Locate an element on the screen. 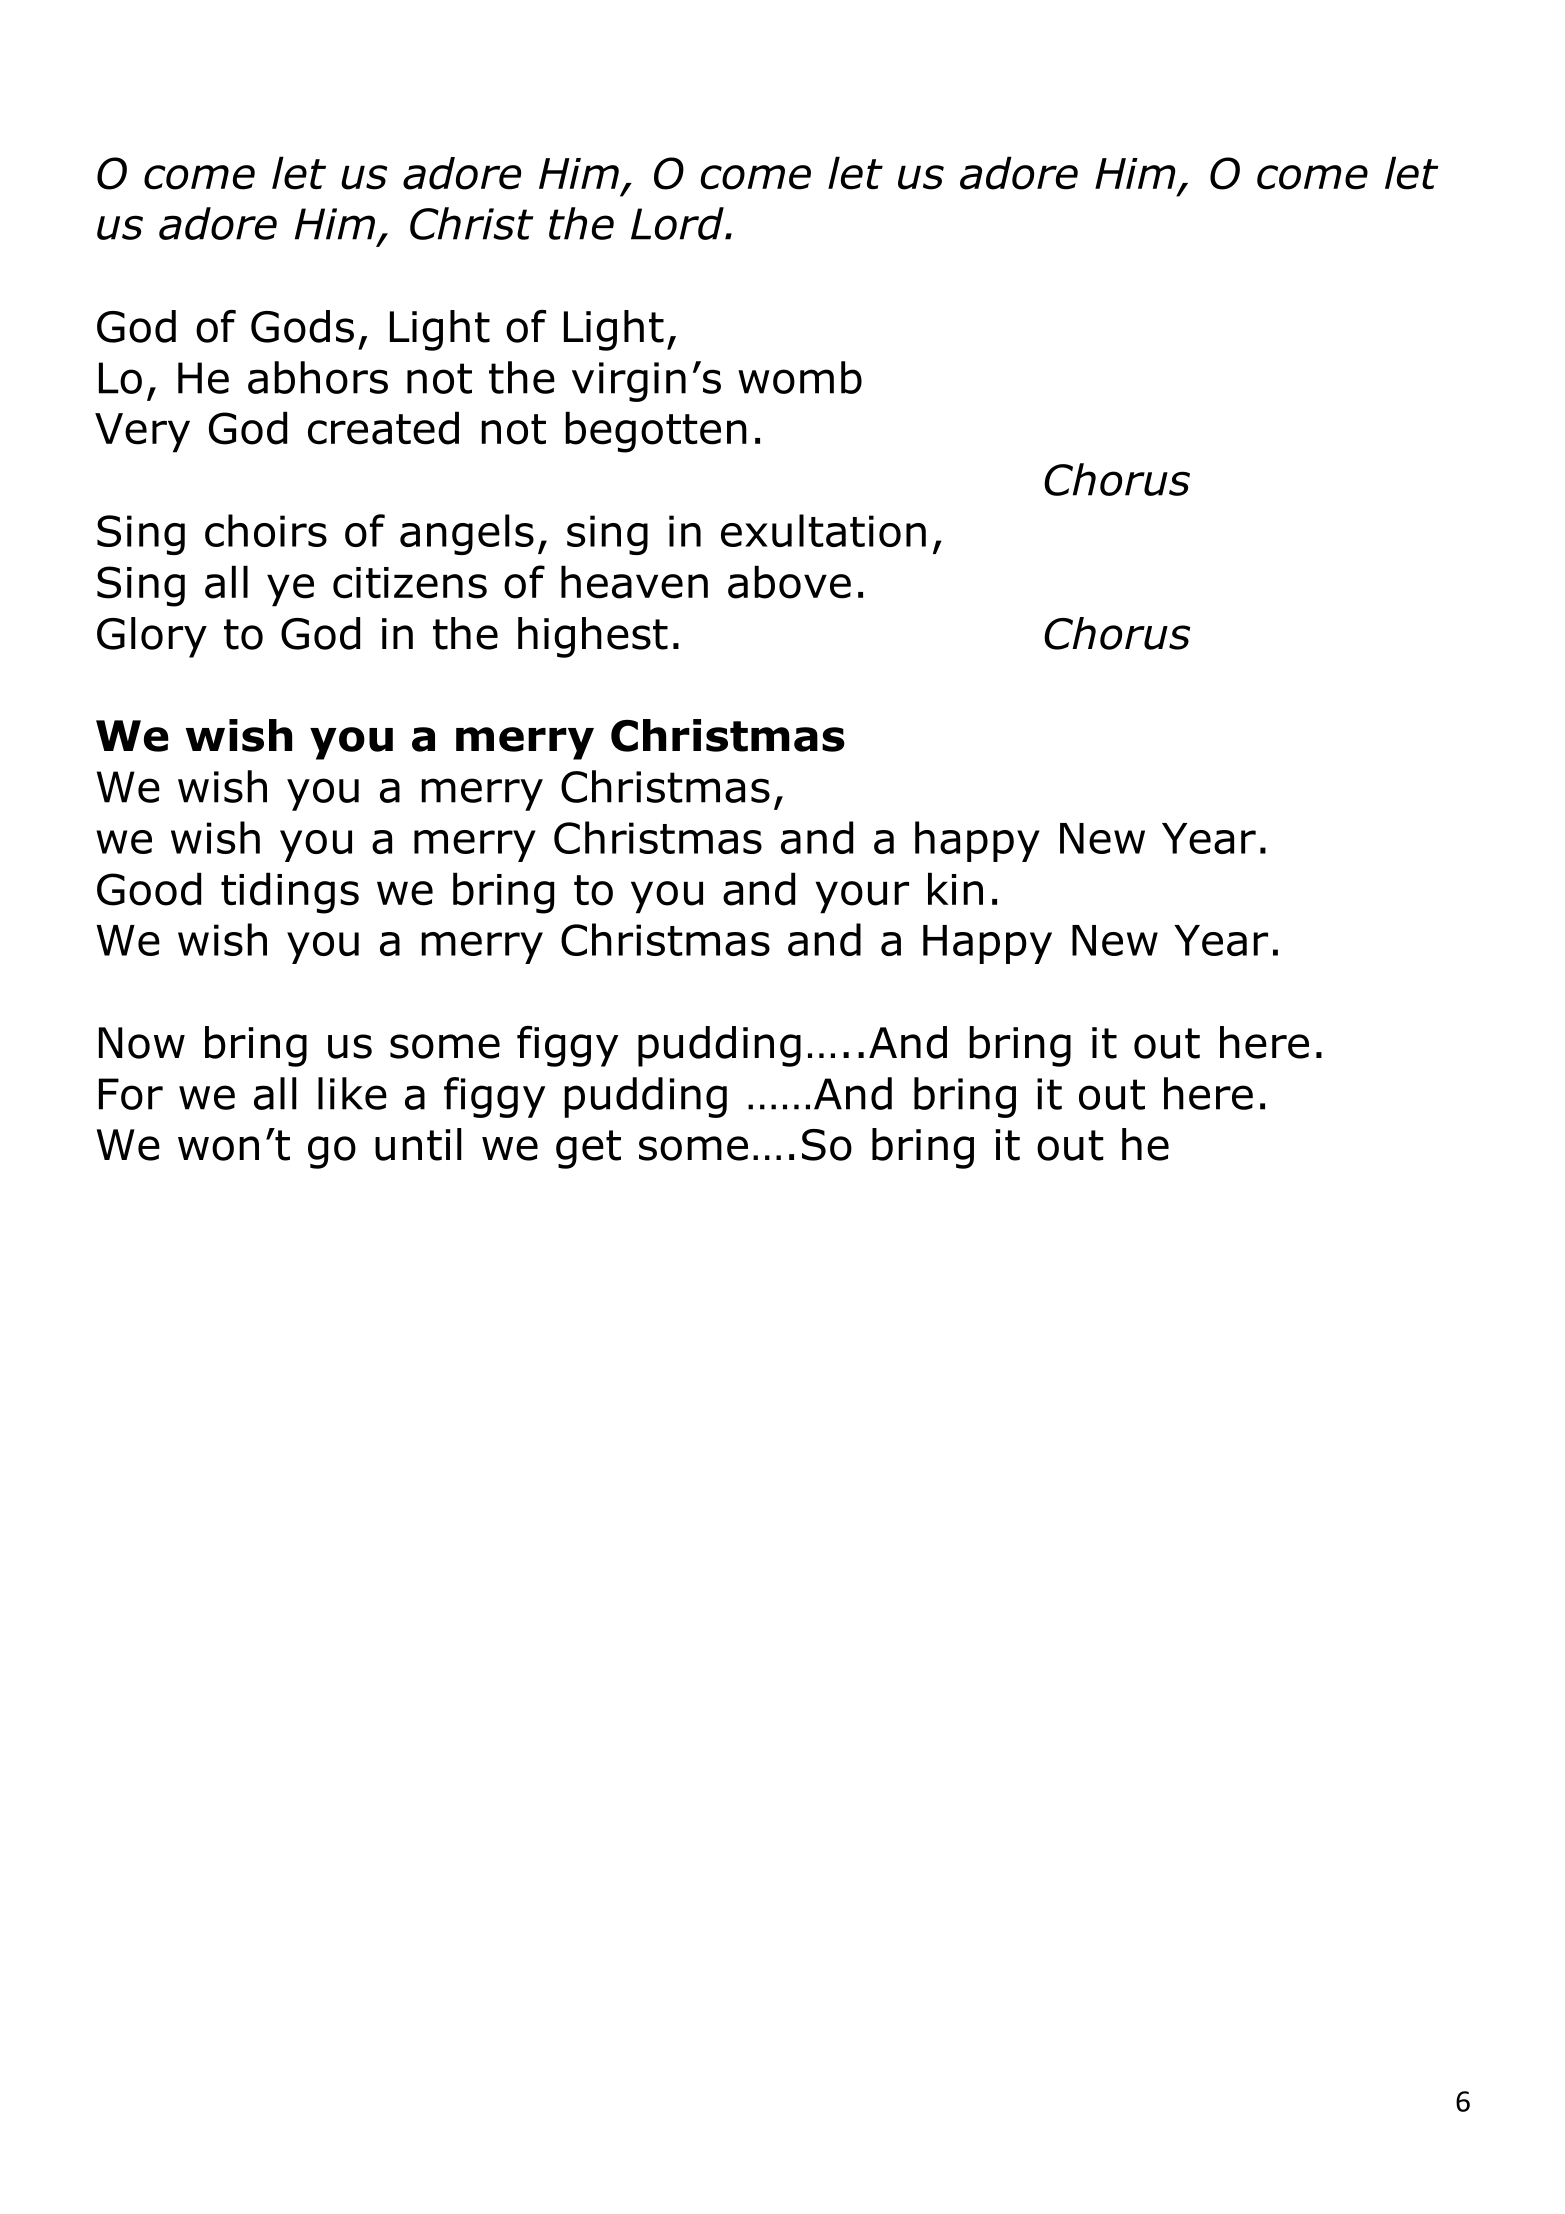 The width and height of the screenshot is (1565, 2214). exultation is located at coordinates (823, 530).
